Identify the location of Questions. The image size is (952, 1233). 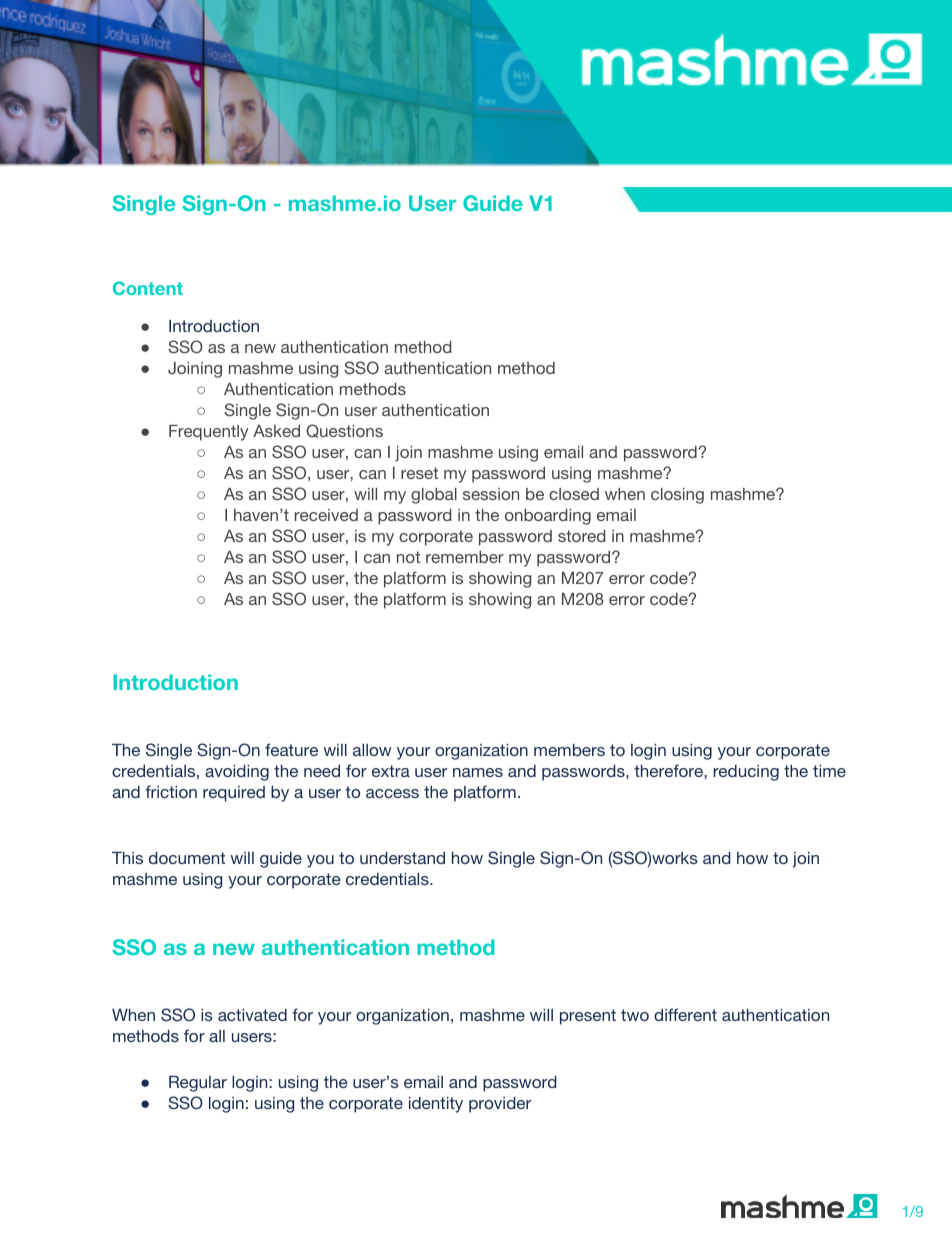
(344, 431).
